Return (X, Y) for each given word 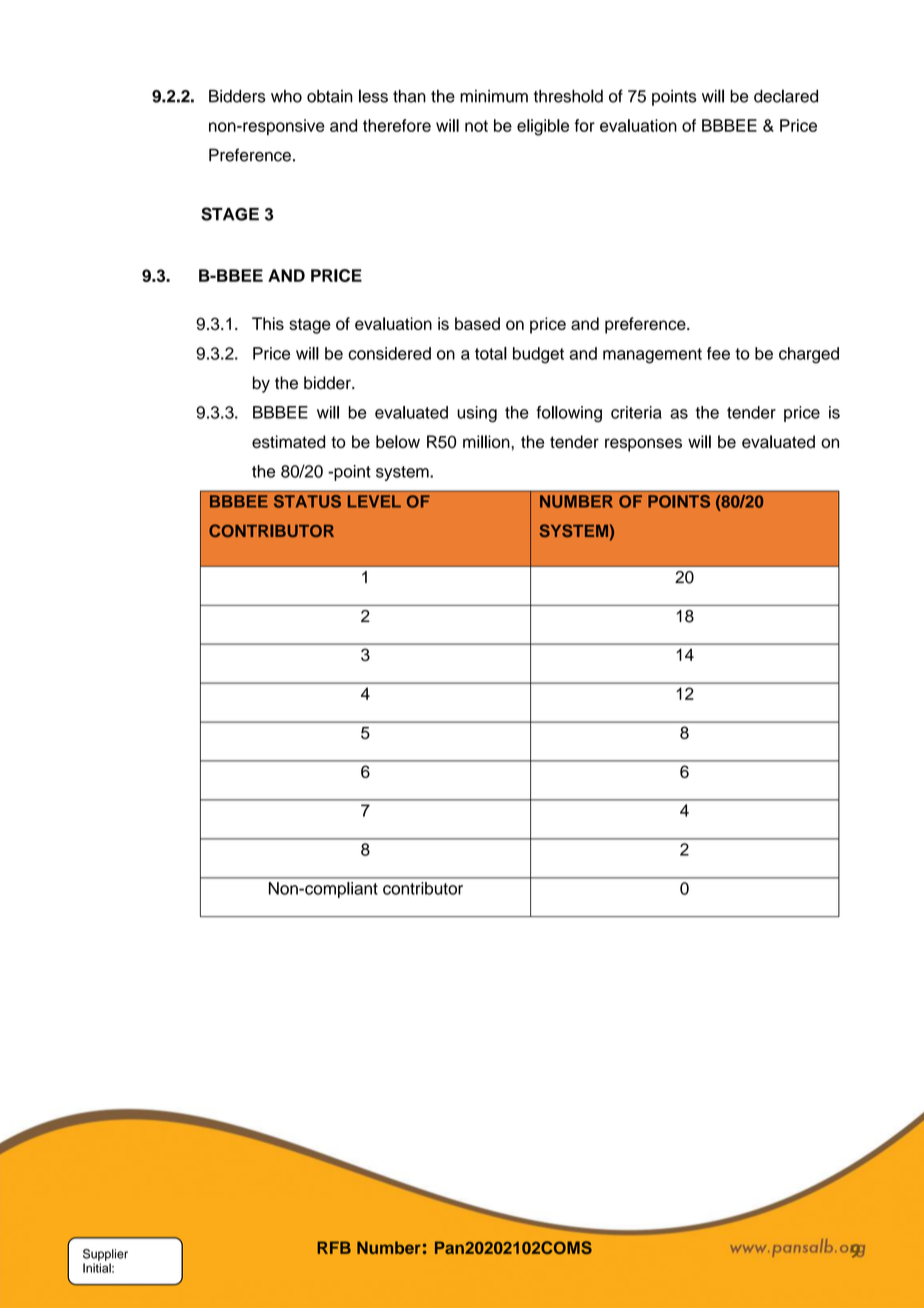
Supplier (105, 1255)
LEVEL (374, 501)
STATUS (307, 501)
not (476, 126)
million (486, 441)
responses (643, 445)
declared (786, 96)
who (286, 96)
